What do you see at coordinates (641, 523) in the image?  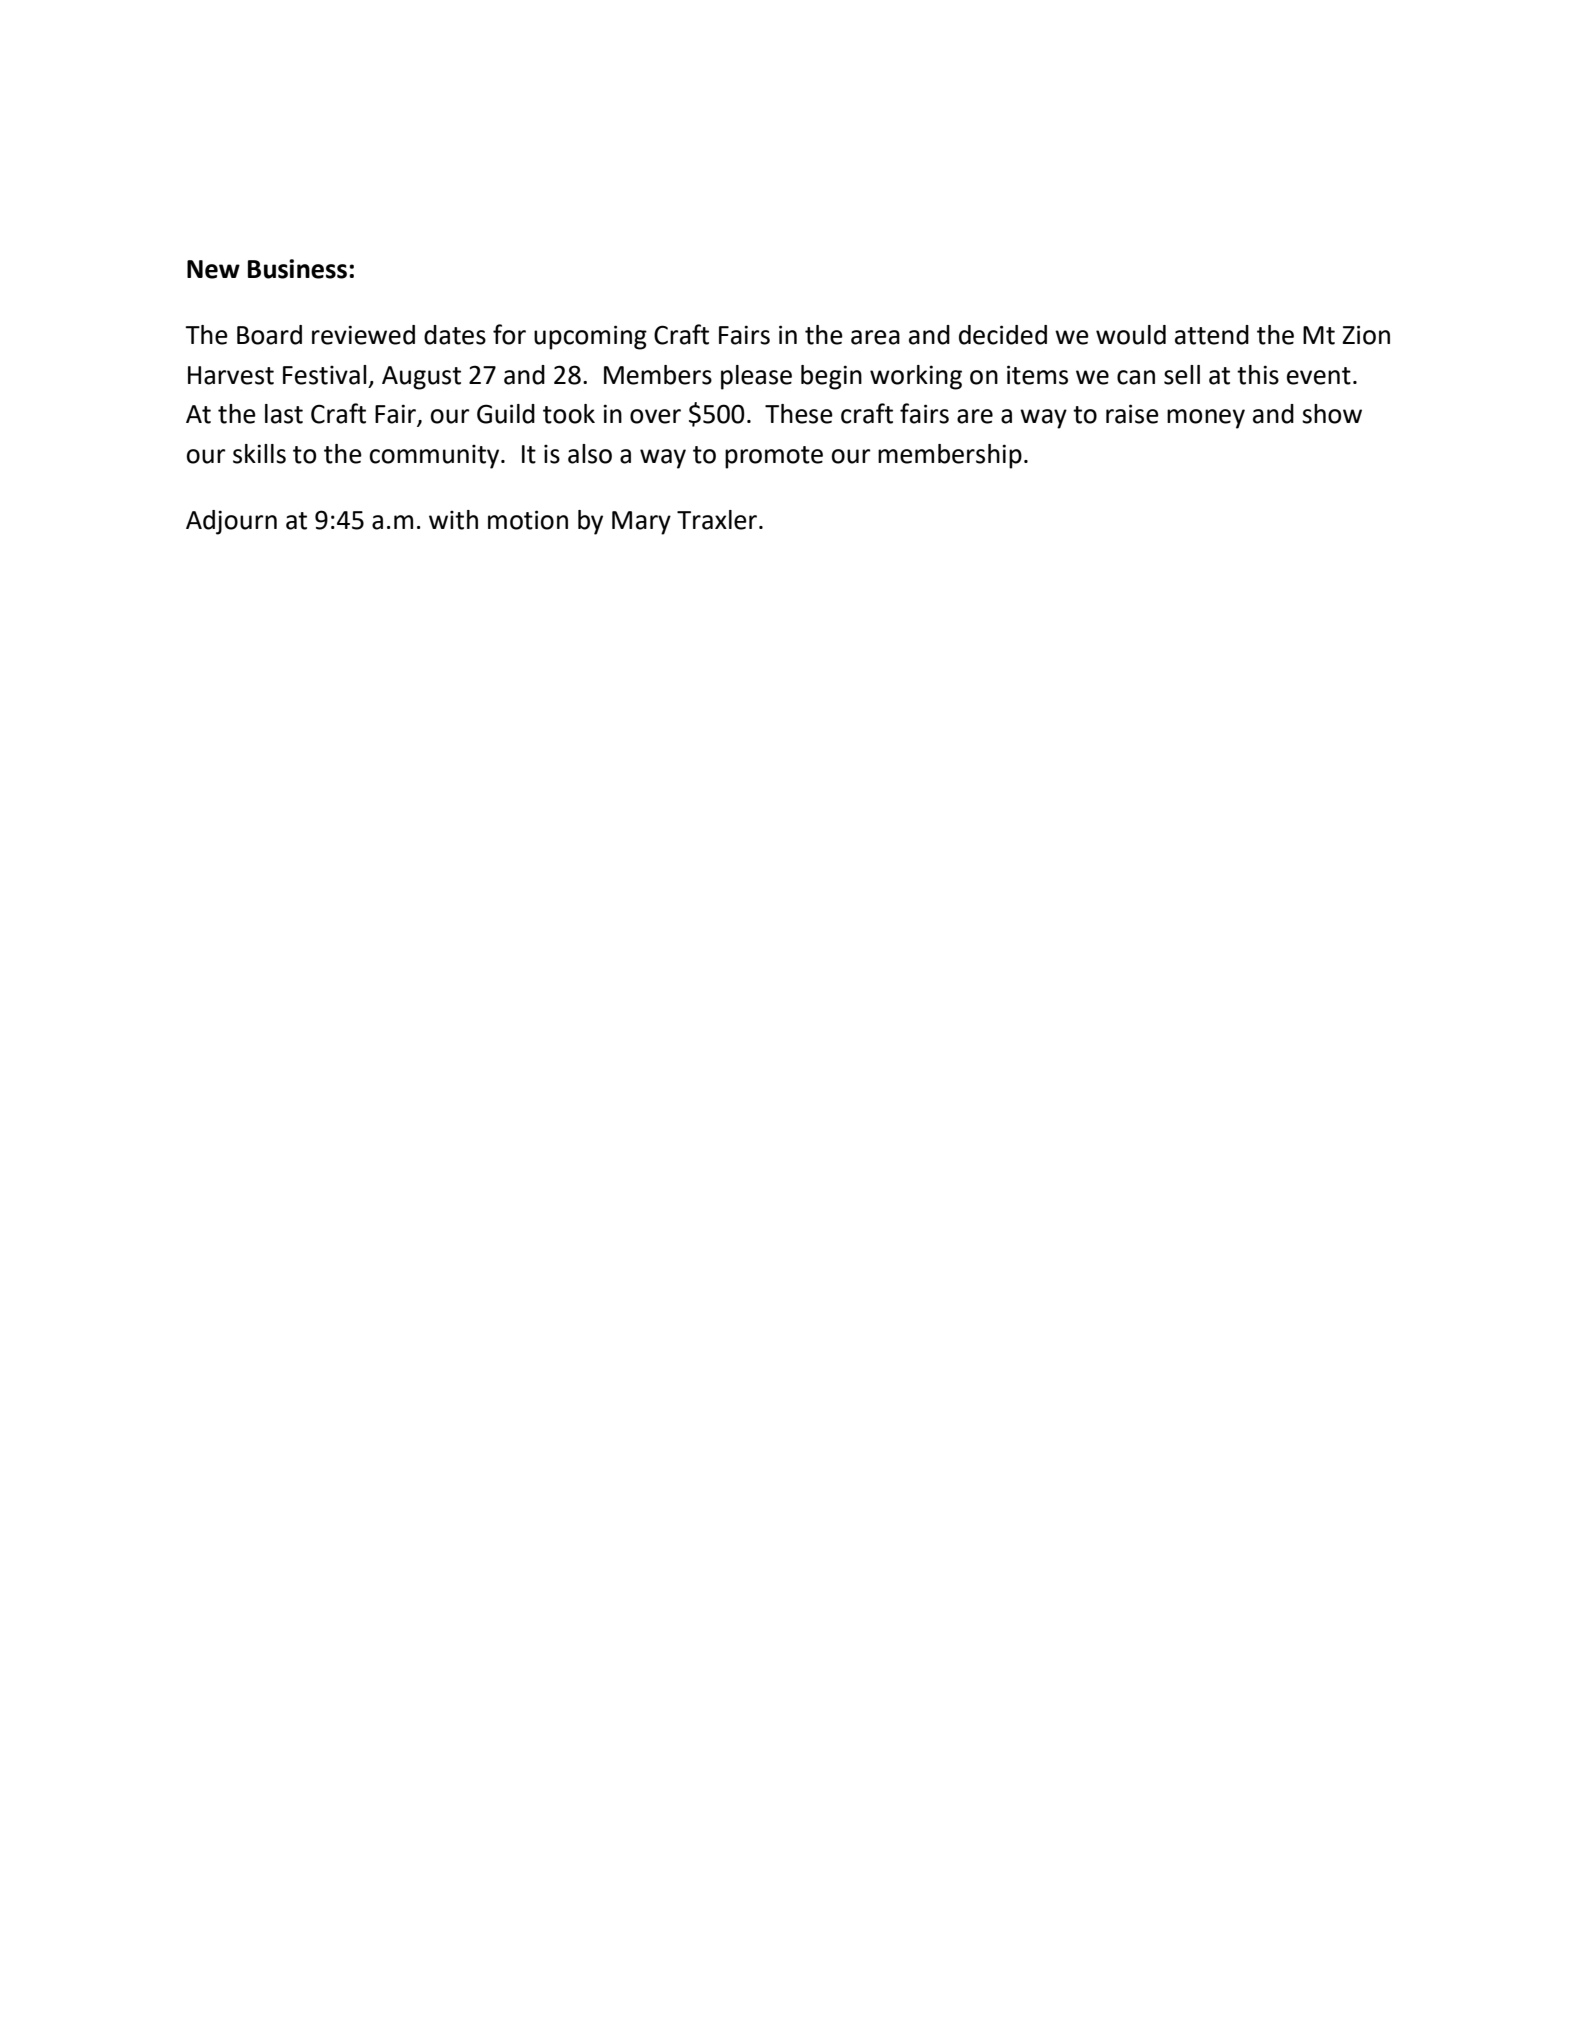 I see `Mary` at bounding box center [641, 523].
